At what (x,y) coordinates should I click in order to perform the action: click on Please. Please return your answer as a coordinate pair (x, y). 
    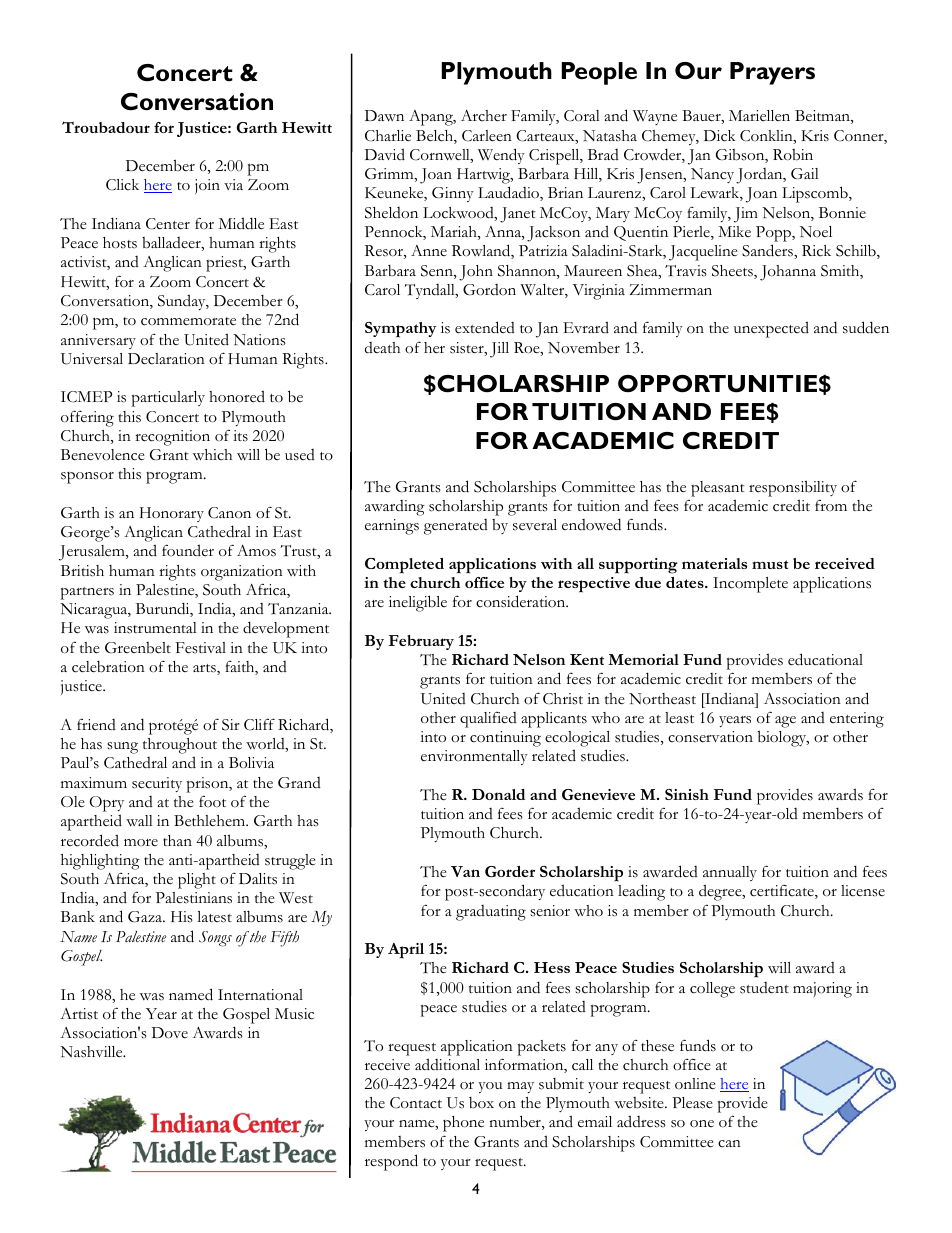
    Looking at the image, I should click on (692, 1103).
